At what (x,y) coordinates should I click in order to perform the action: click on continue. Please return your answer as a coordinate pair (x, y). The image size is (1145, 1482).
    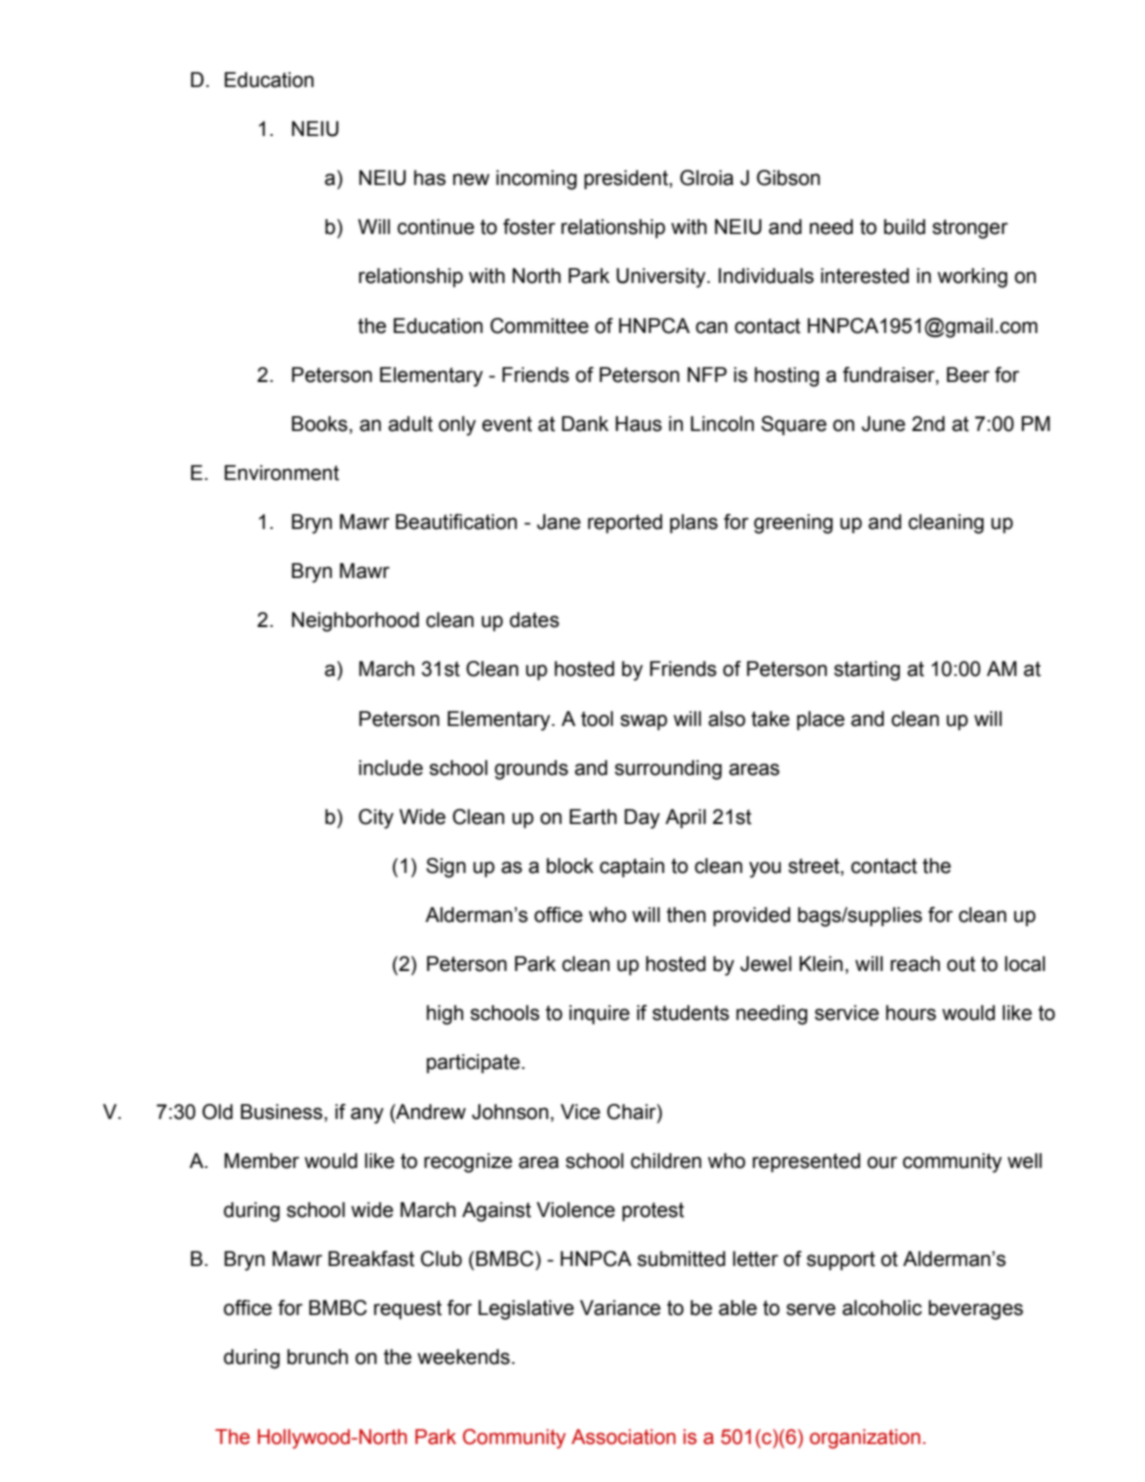
    Looking at the image, I should click on (435, 227).
